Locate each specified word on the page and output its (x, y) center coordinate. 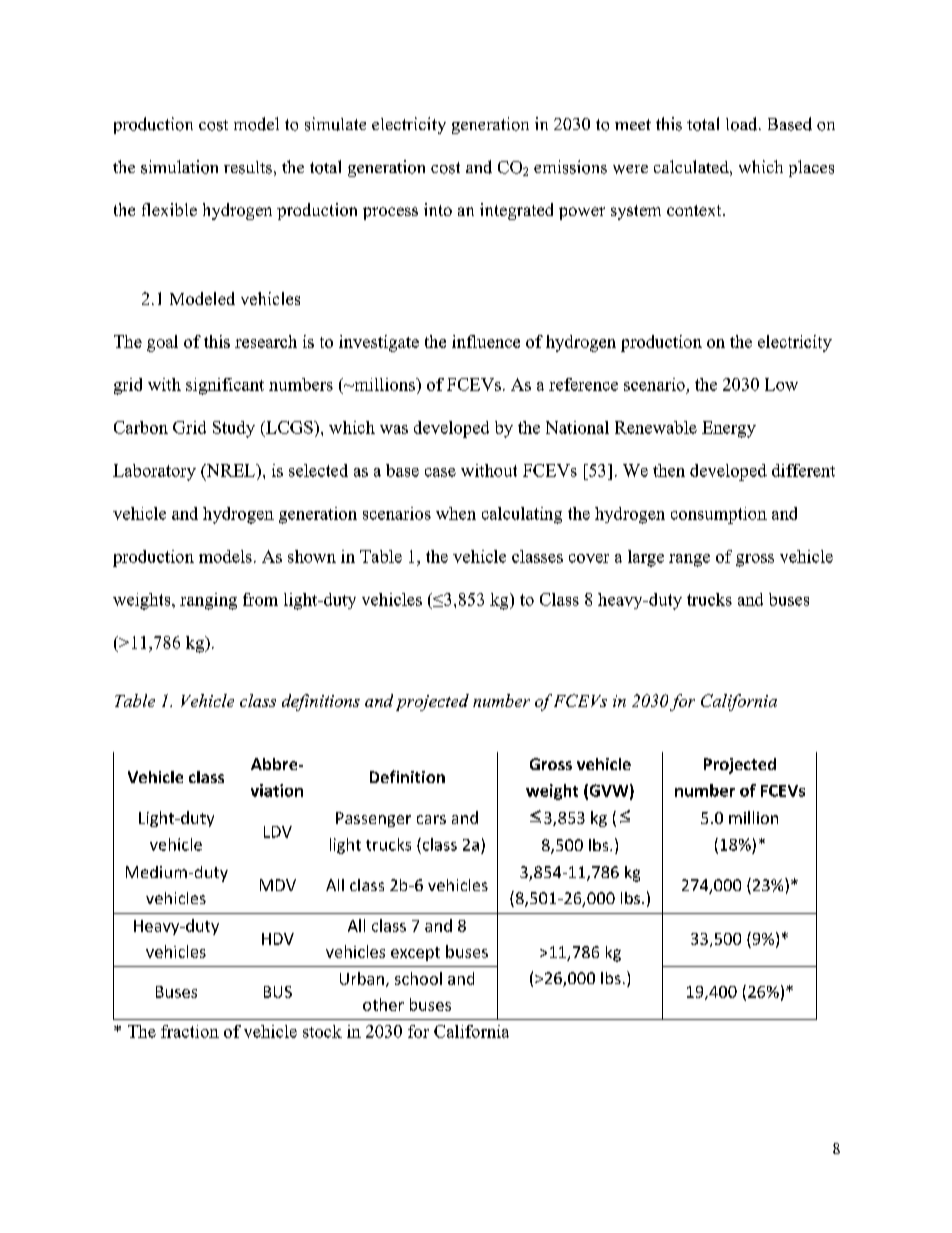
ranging (208, 601)
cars (431, 819)
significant (225, 386)
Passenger (373, 819)
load (743, 124)
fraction (190, 1031)
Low (781, 384)
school (418, 978)
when (456, 513)
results (248, 167)
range (689, 560)
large (646, 558)
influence (486, 341)
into (438, 209)
